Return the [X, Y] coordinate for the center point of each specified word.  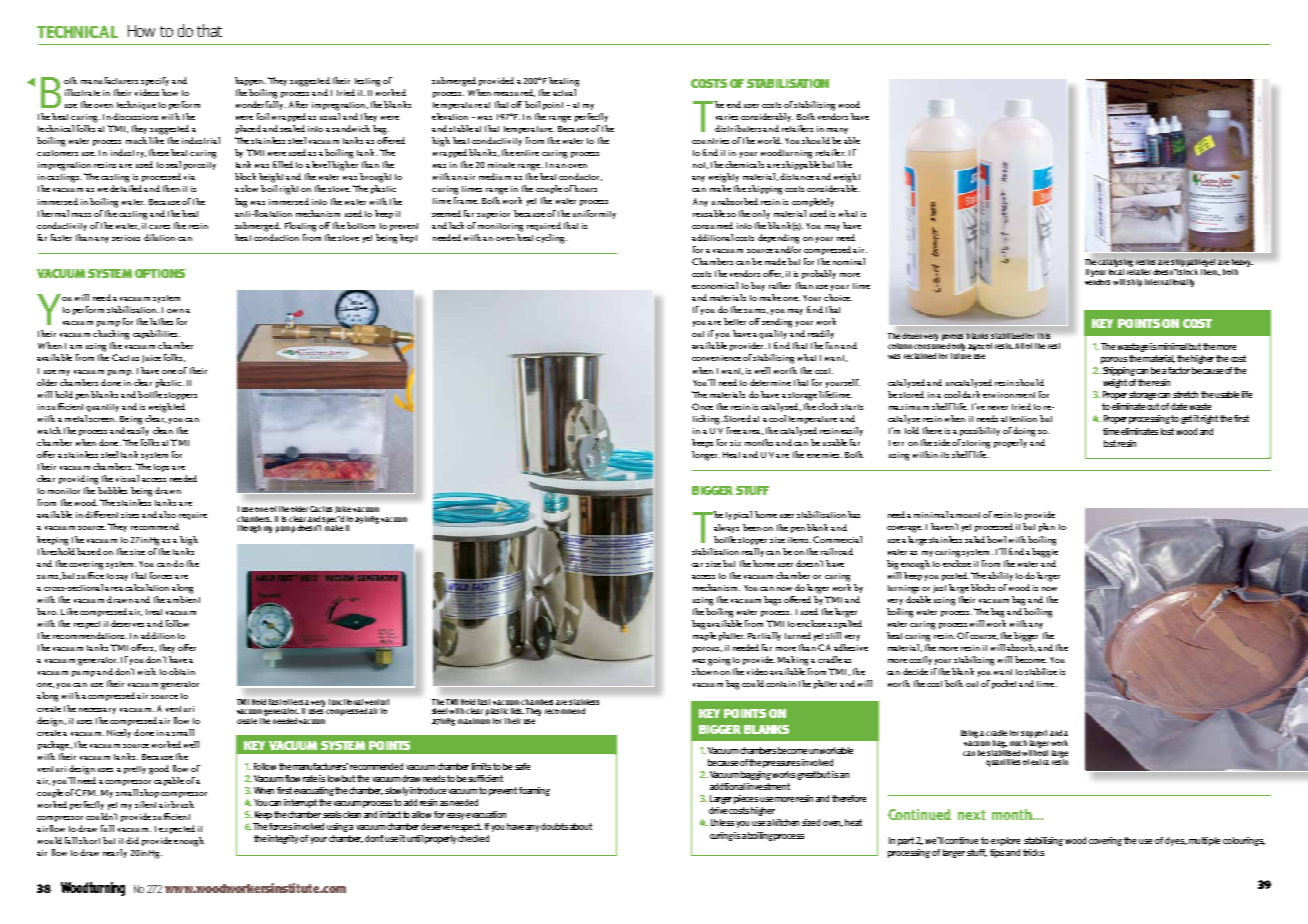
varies [727, 117]
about [581, 826]
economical [715, 285]
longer [705, 456]
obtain [182, 671]
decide [915, 671]
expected [177, 829]
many [837, 131]
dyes [1176, 841]
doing [1024, 432]
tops [161, 468]
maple [704, 636]
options [160, 273]
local [1116, 270]
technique [136, 105]
